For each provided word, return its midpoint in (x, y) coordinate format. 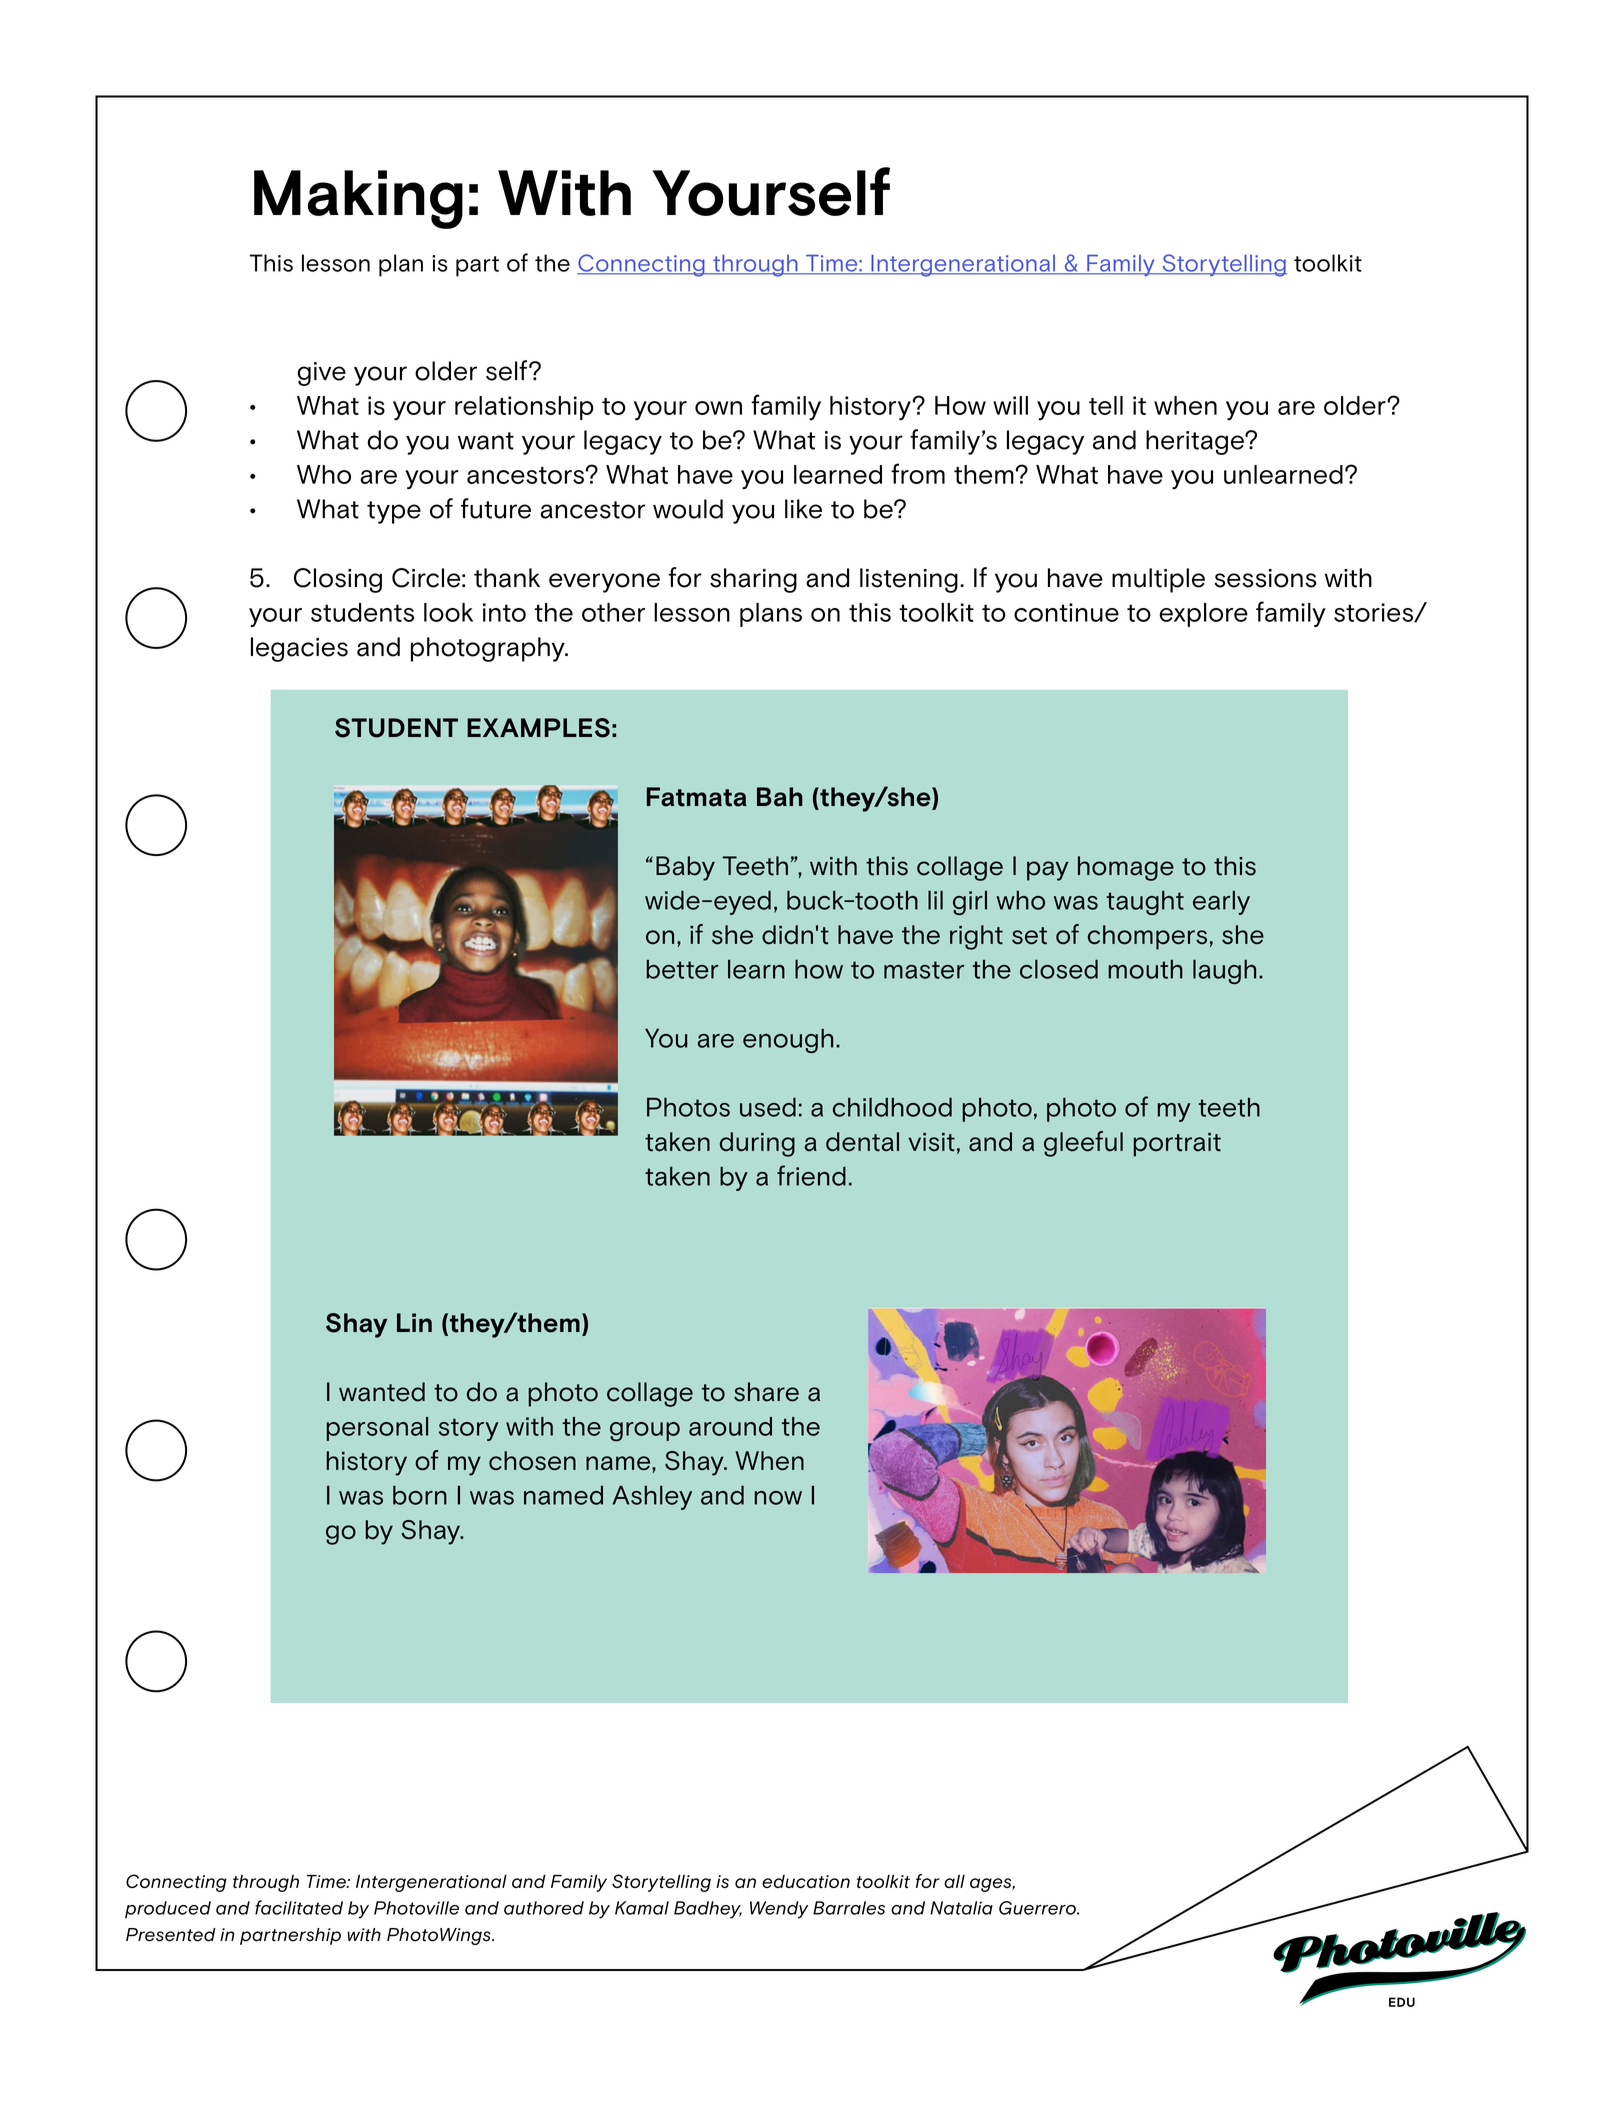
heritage (1196, 442)
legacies (299, 649)
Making (358, 199)
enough (788, 1040)
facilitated (299, 1907)
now (778, 1498)
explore (1203, 615)
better (682, 969)
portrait (1177, 1145)
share (766, 1392)
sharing (753, 580)
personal (377, 1429)
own (718, 408)
